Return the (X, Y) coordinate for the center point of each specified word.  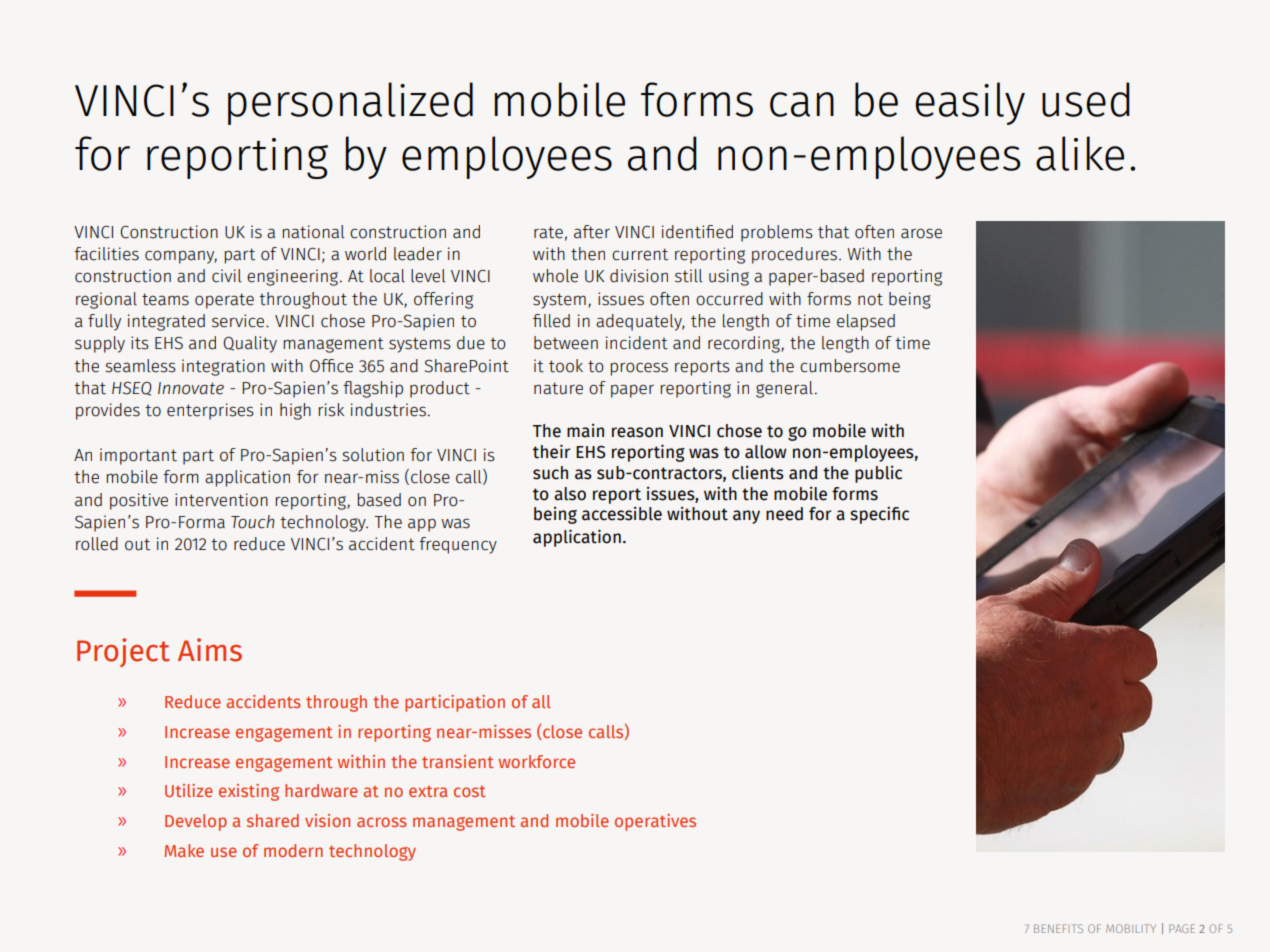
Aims (210, 650)
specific (879, 515)
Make (184, 850)
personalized (350, 103)
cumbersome (850, 366)
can (802, 104)
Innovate (191, 388)
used (1086, 99)
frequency (458, 545)
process (639, 369)
